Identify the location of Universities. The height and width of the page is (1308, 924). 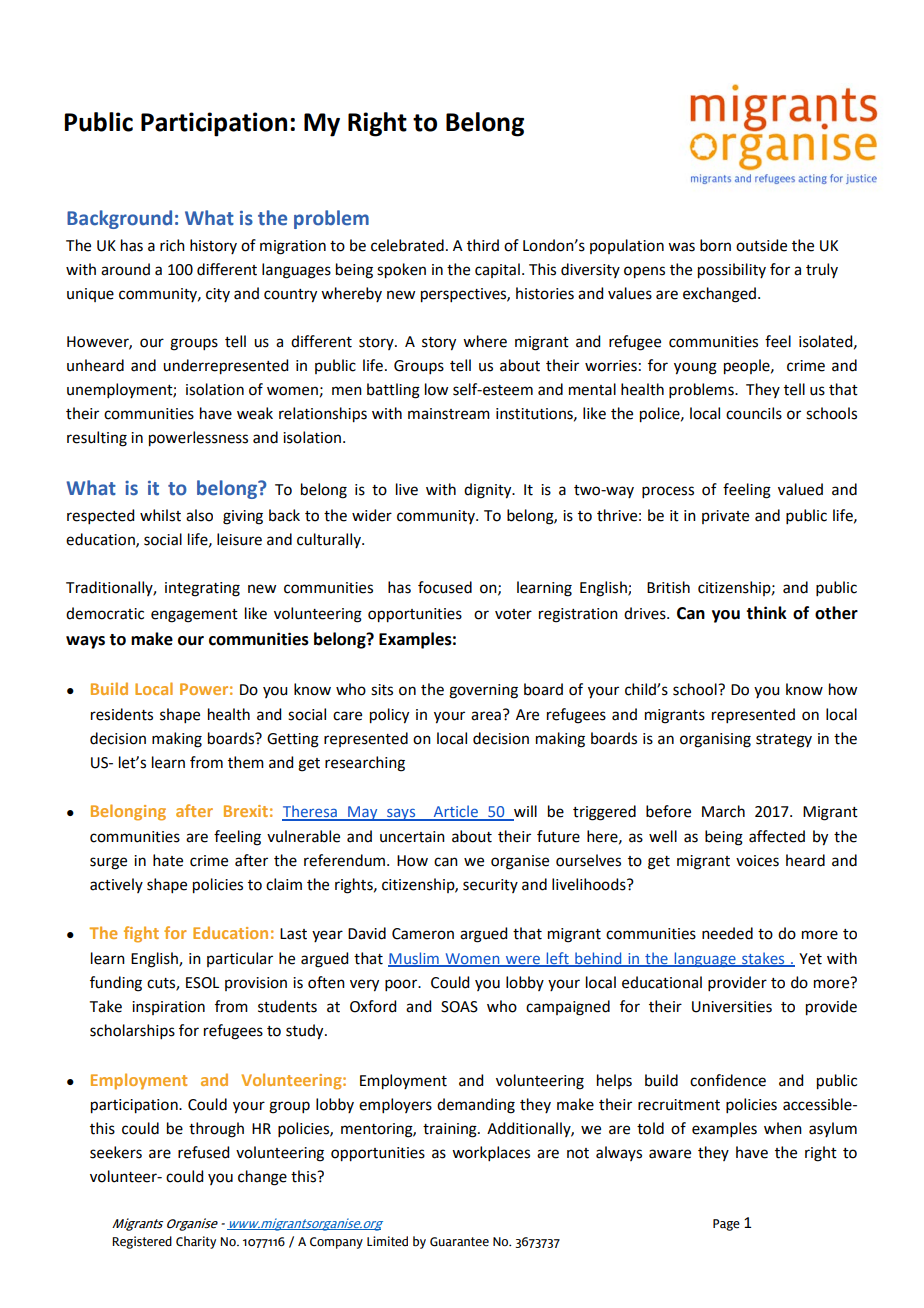
(732, 1007).
